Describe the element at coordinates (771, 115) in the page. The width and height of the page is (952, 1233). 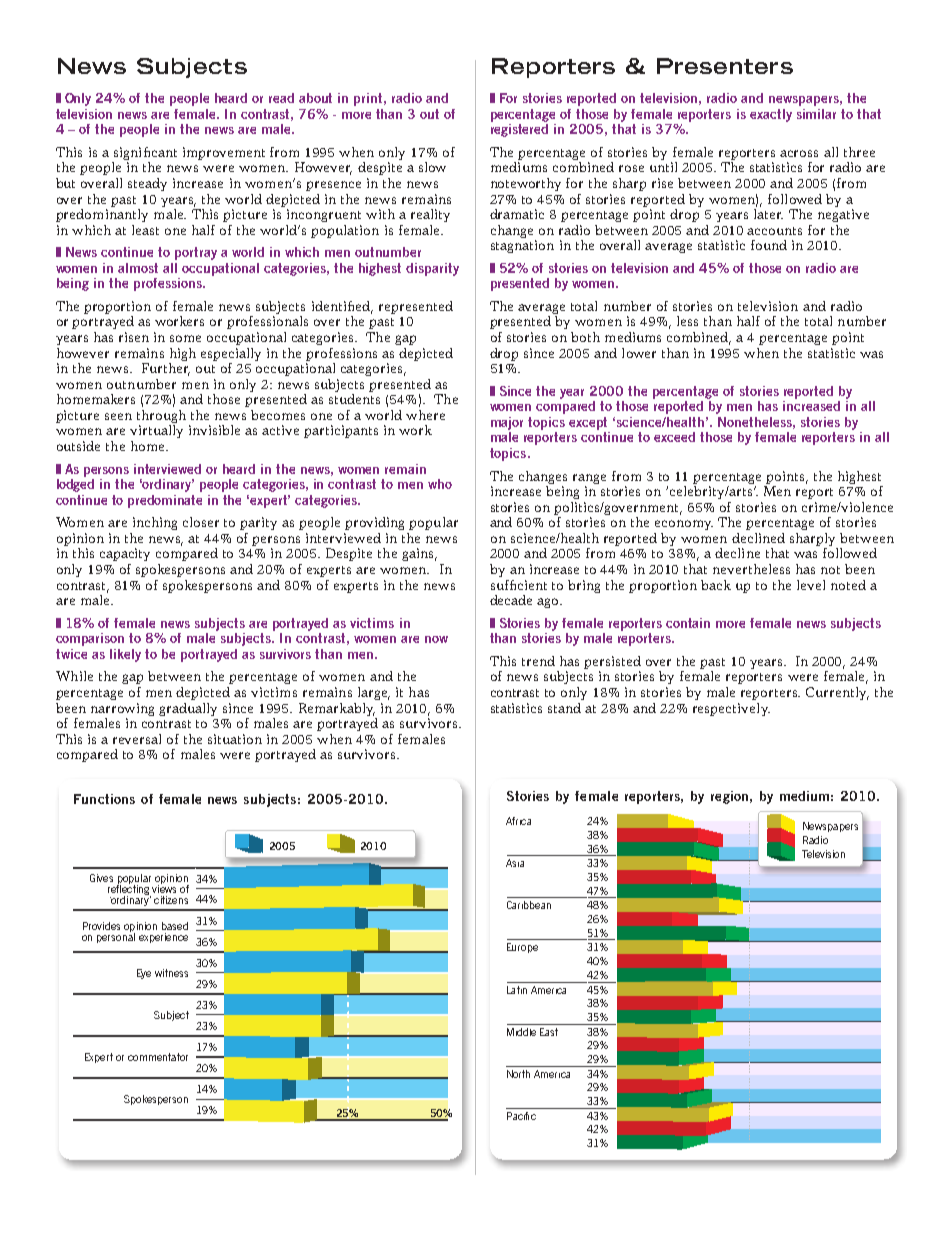
I see `exactly` at that location.
